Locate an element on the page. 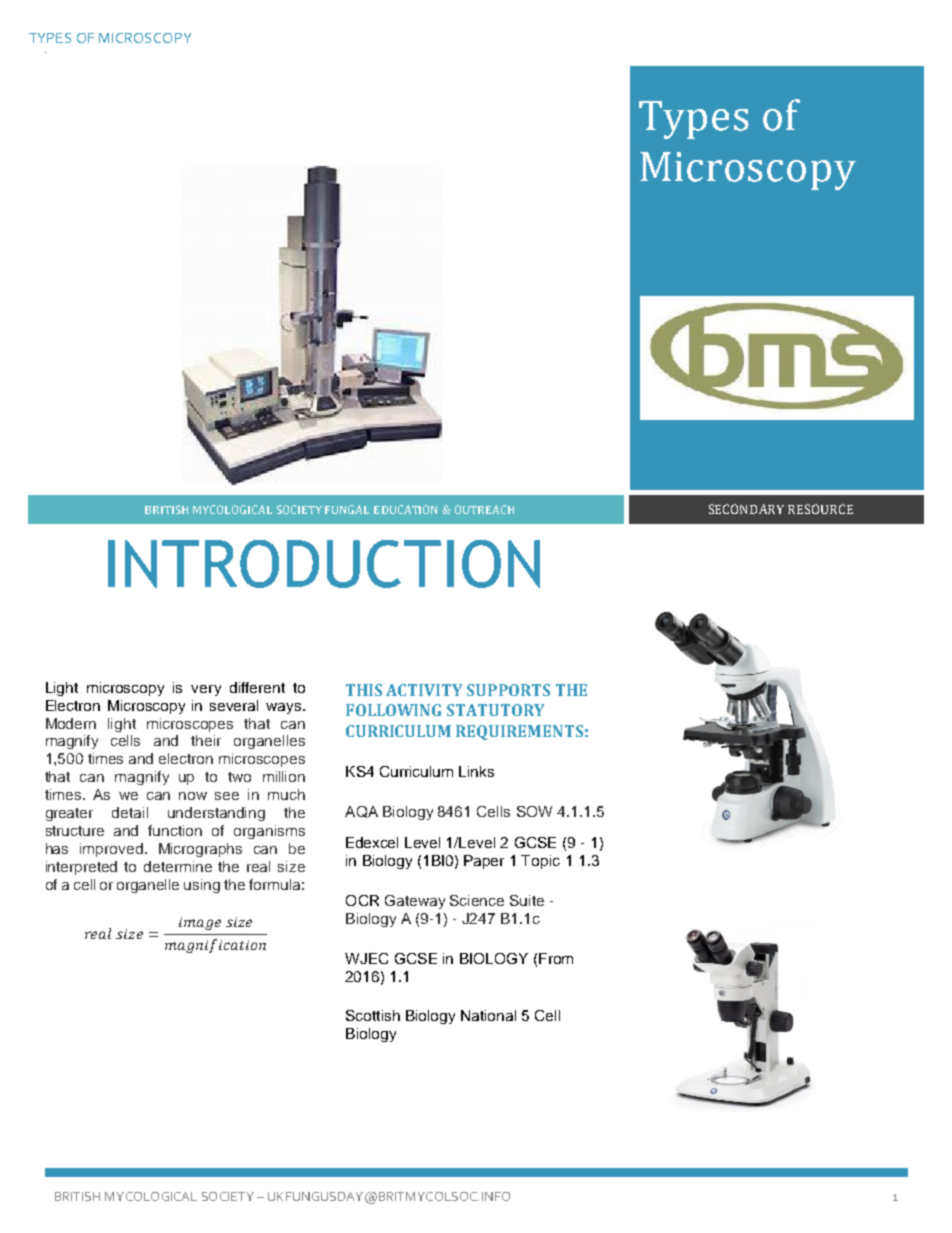 The image size is (952, 1233). Gateway is located at coordinates (415, 902).
